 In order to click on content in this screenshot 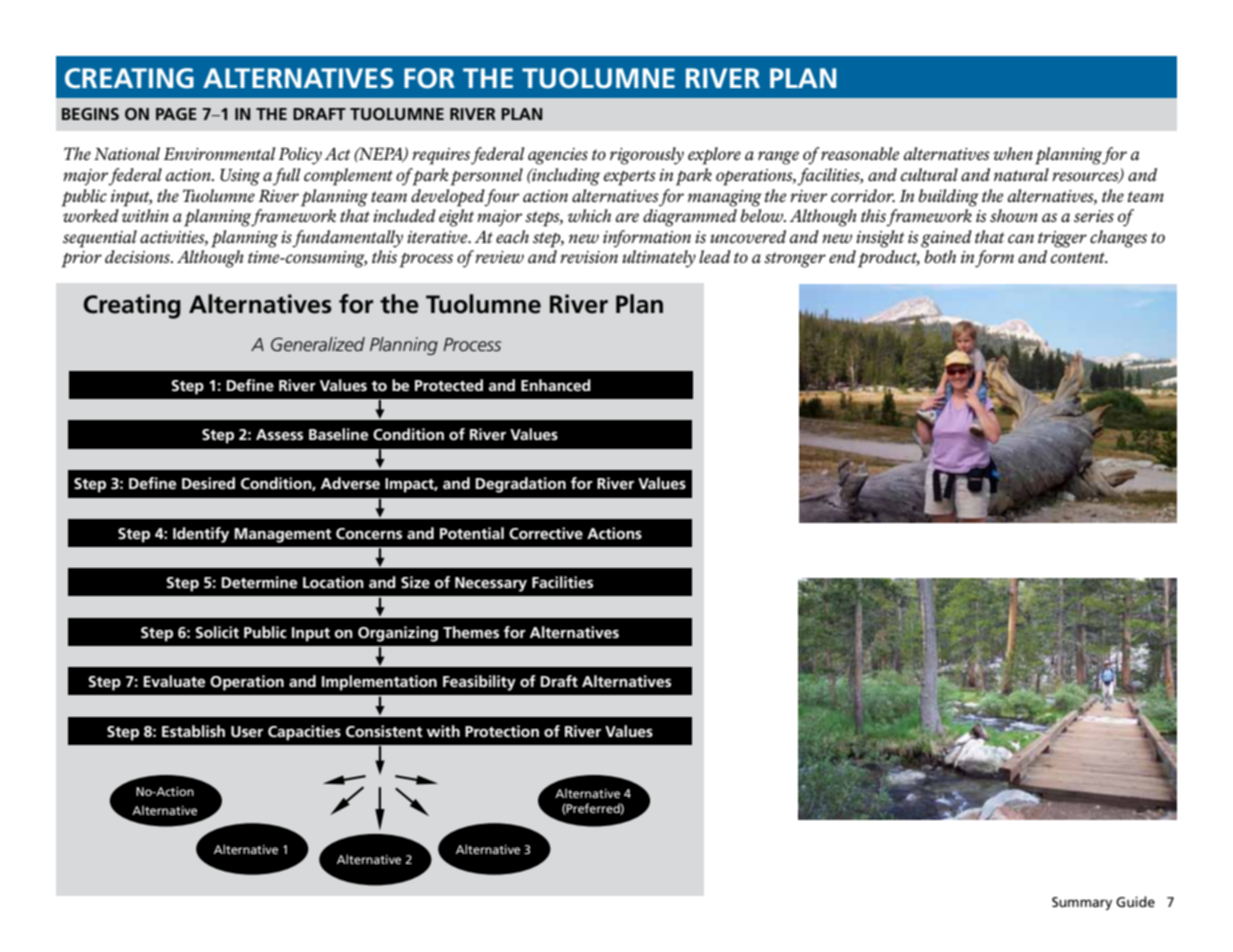, I will do `click(1079, 257)`.
